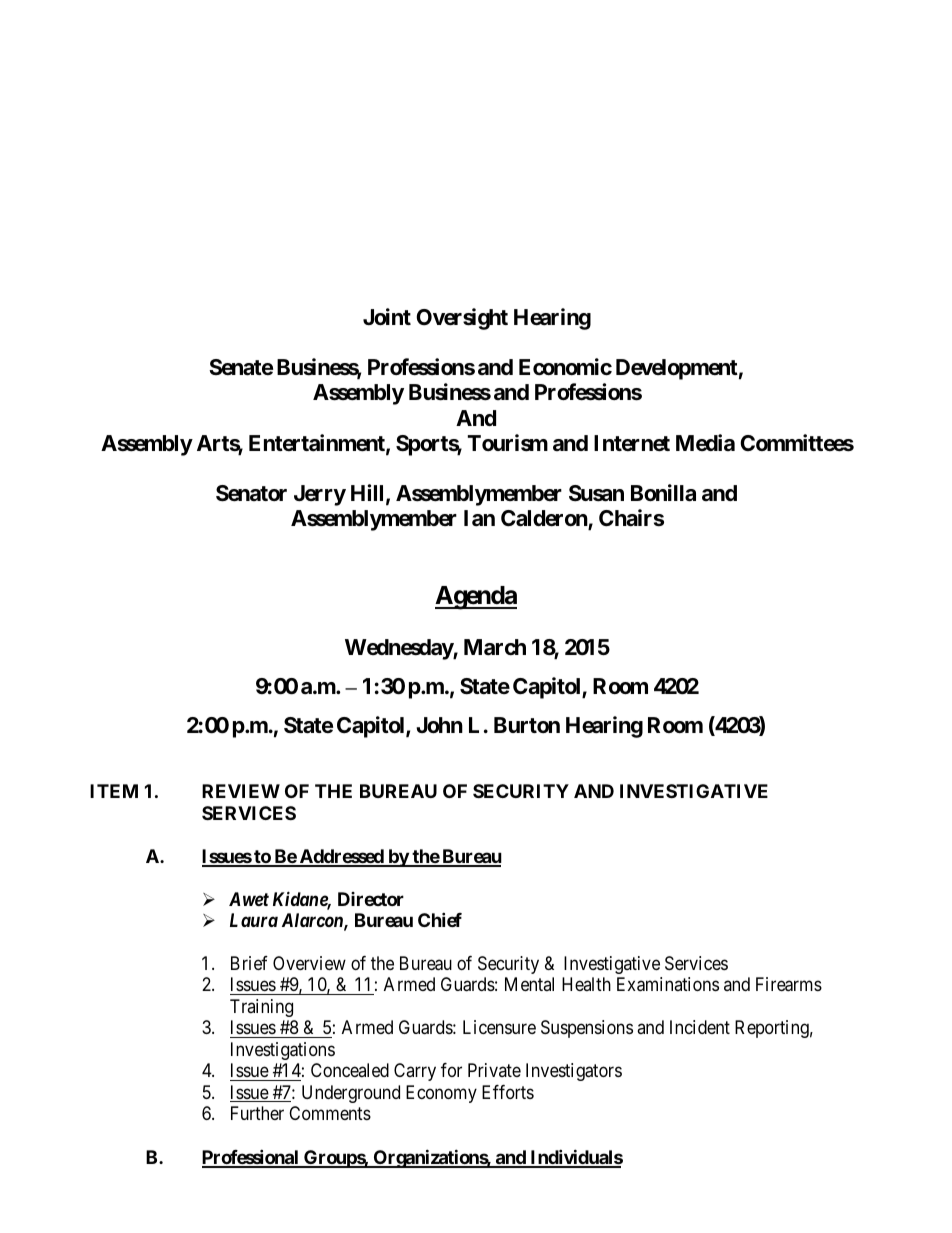  What do you see at coordinates (527, 725) in the screenshot?
I see `Burton` at bounding box center [527, 725].
